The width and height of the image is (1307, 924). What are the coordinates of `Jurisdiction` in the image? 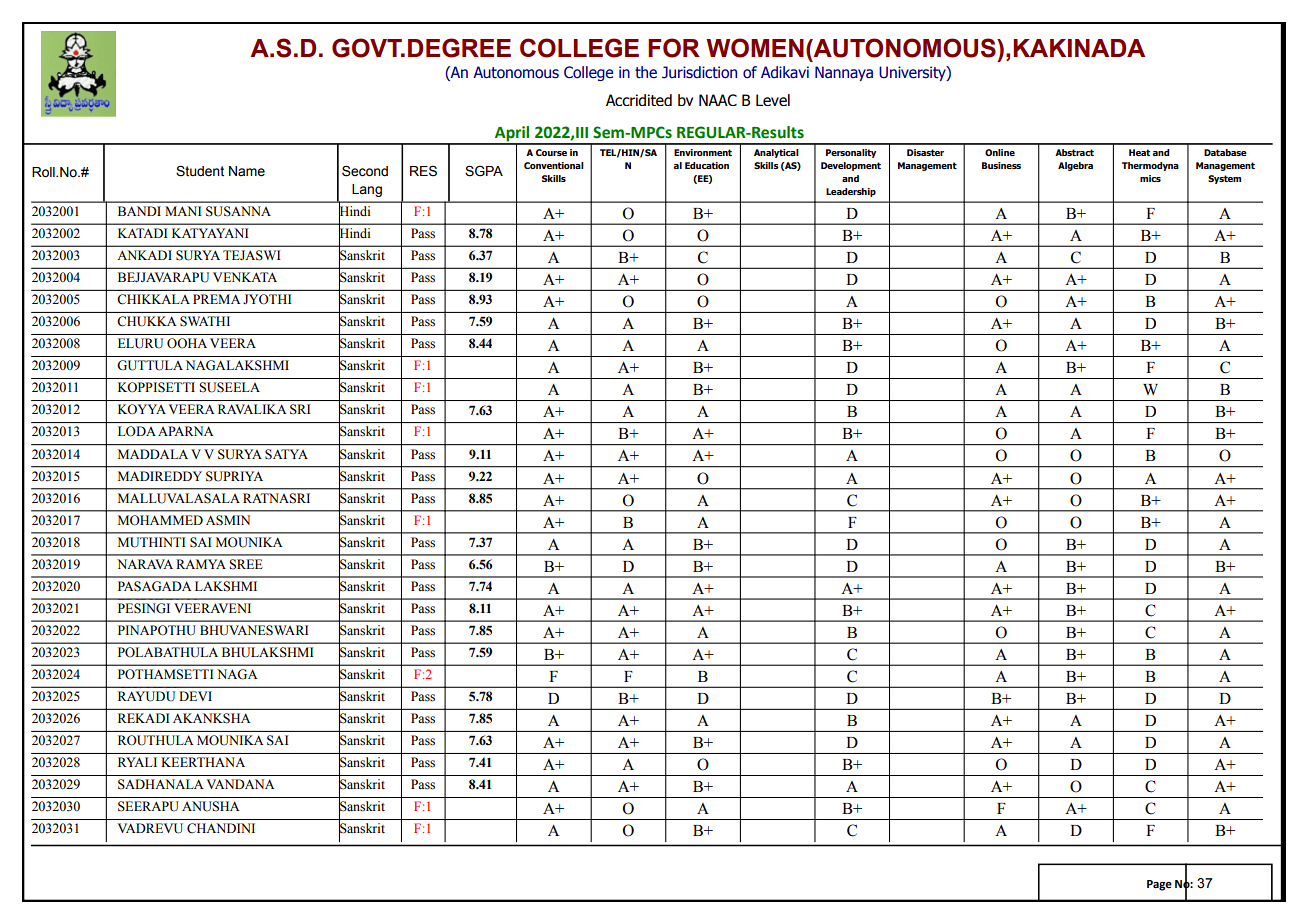 It's located at (699, 72).
